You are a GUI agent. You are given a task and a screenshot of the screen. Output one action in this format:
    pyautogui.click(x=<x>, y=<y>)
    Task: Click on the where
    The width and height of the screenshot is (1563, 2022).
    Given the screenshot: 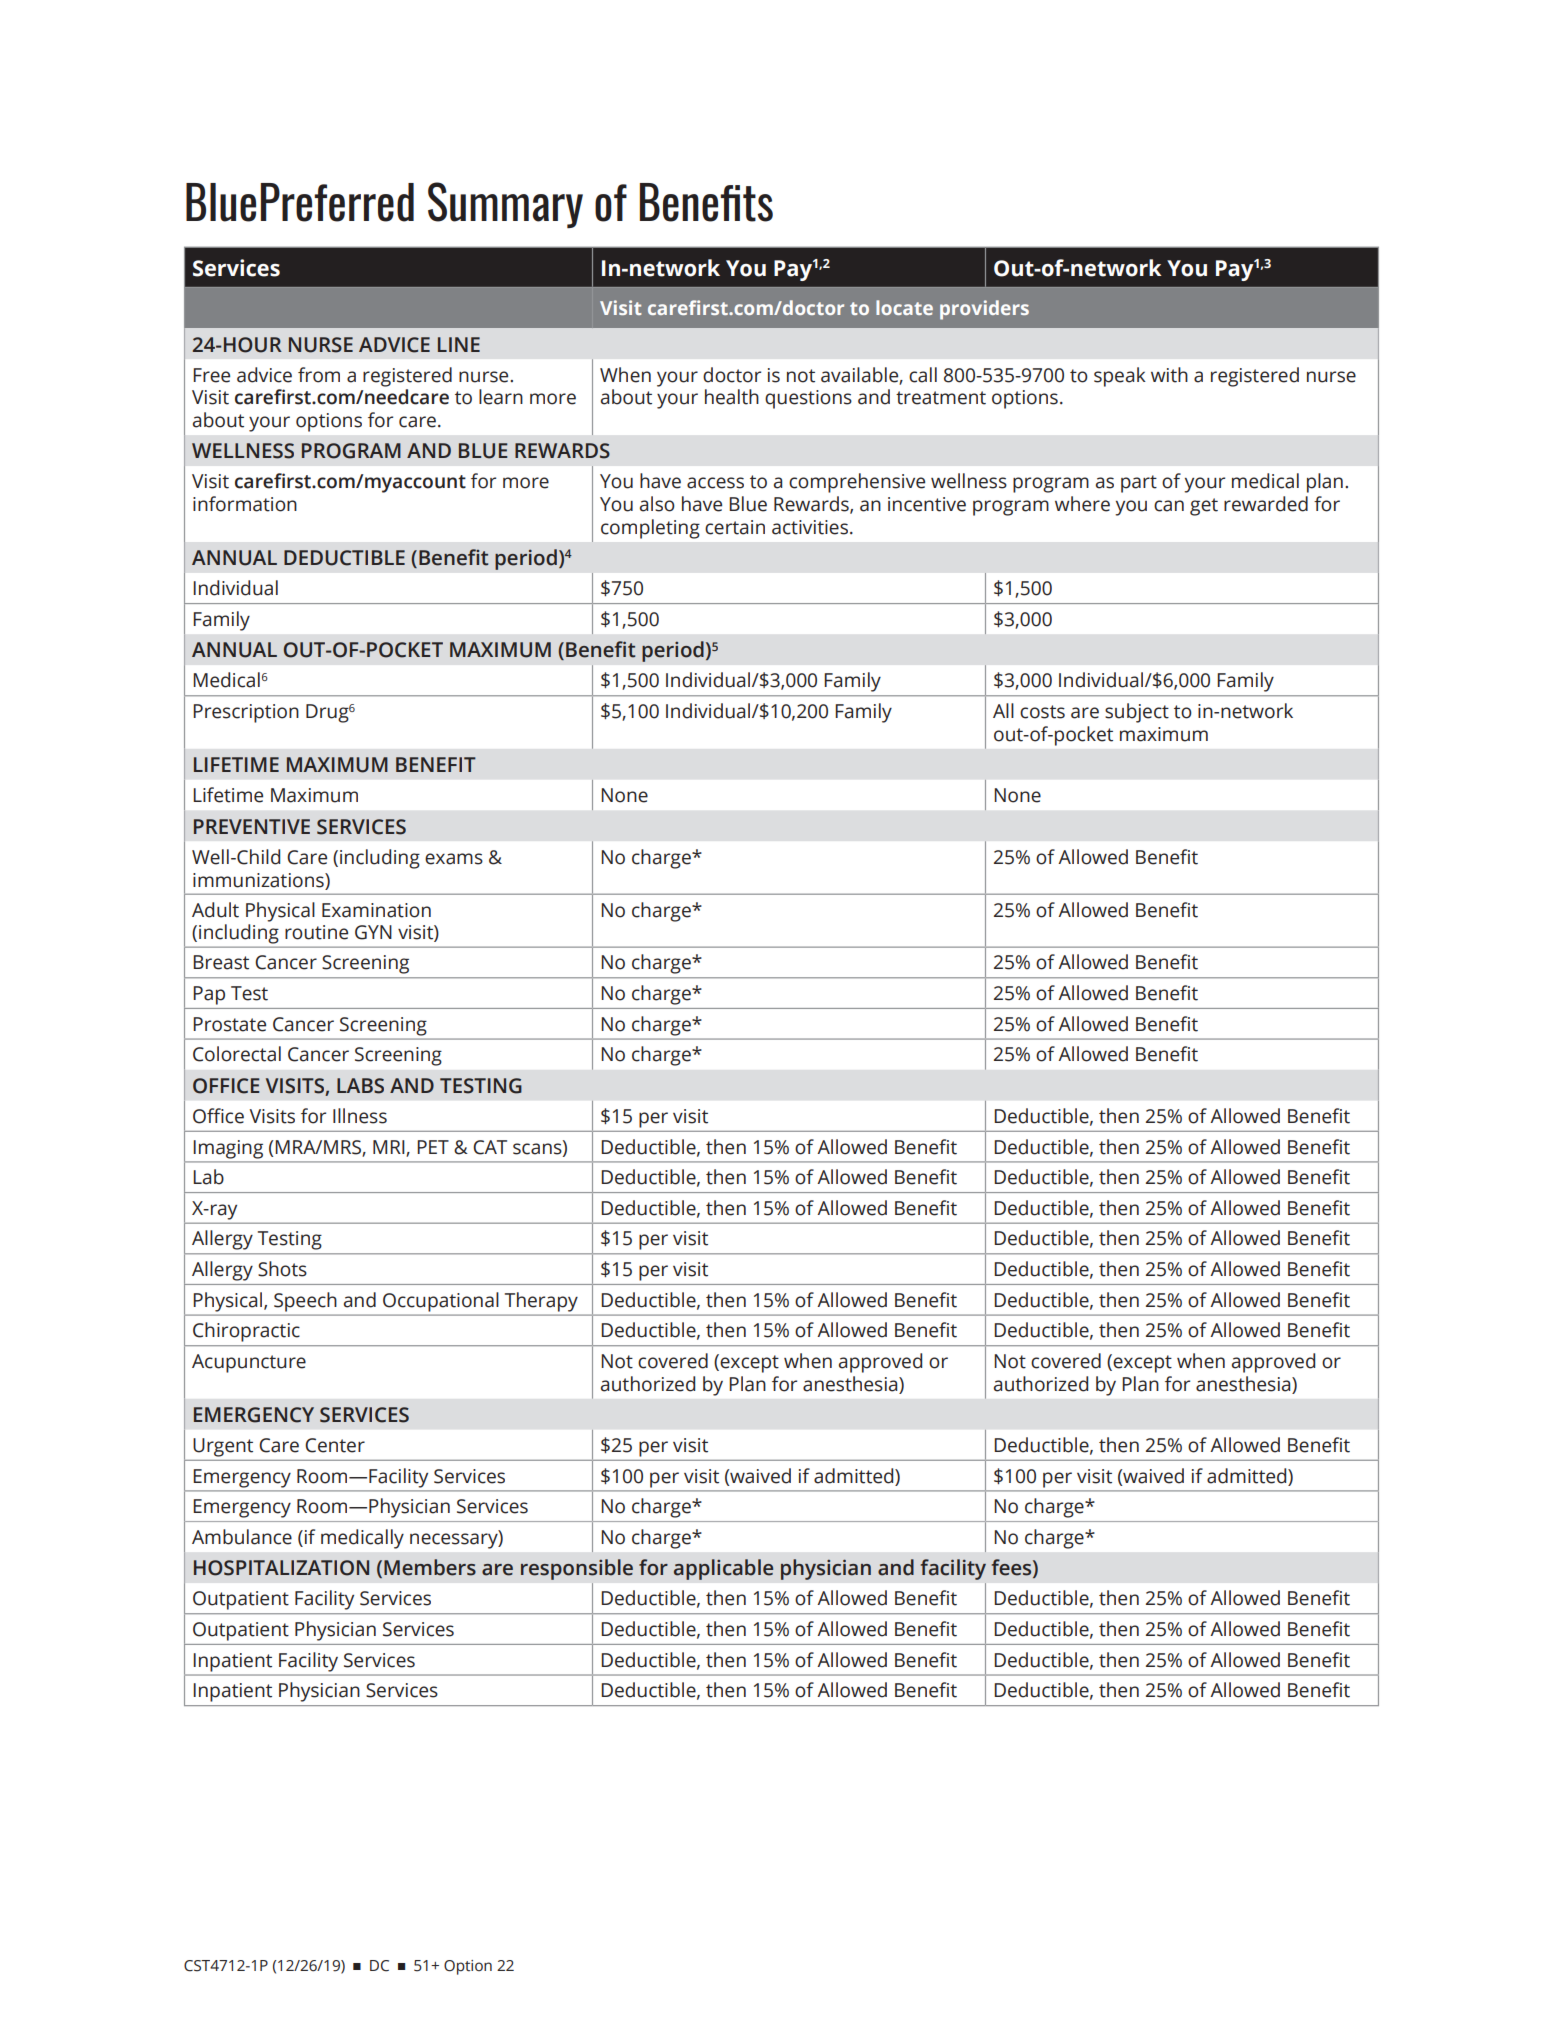 What is the action you would take?
    pyautogui.click(x=1082, y=504)
